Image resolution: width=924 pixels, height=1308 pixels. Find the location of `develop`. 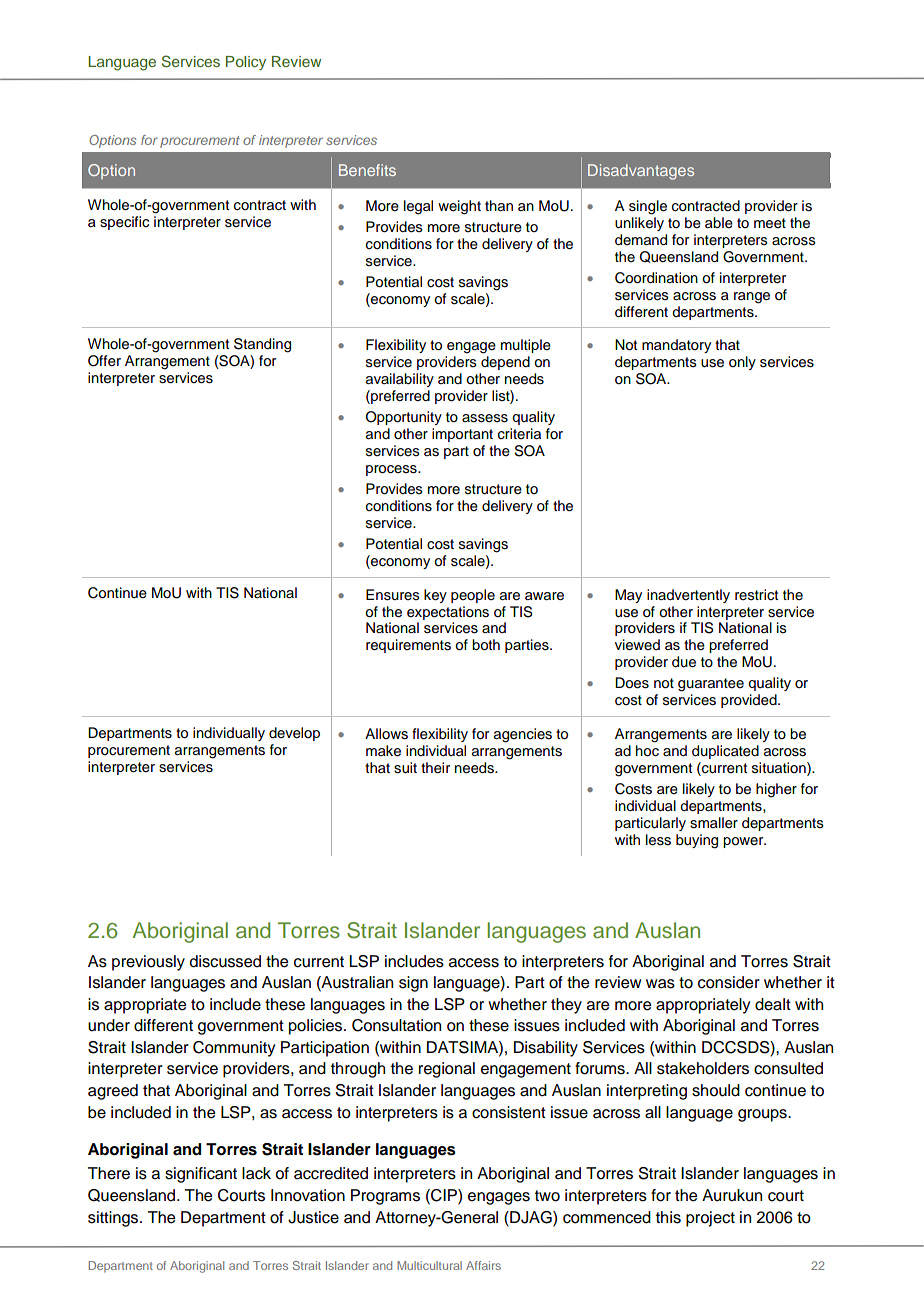

develop is located at coordinates (294, 734).
